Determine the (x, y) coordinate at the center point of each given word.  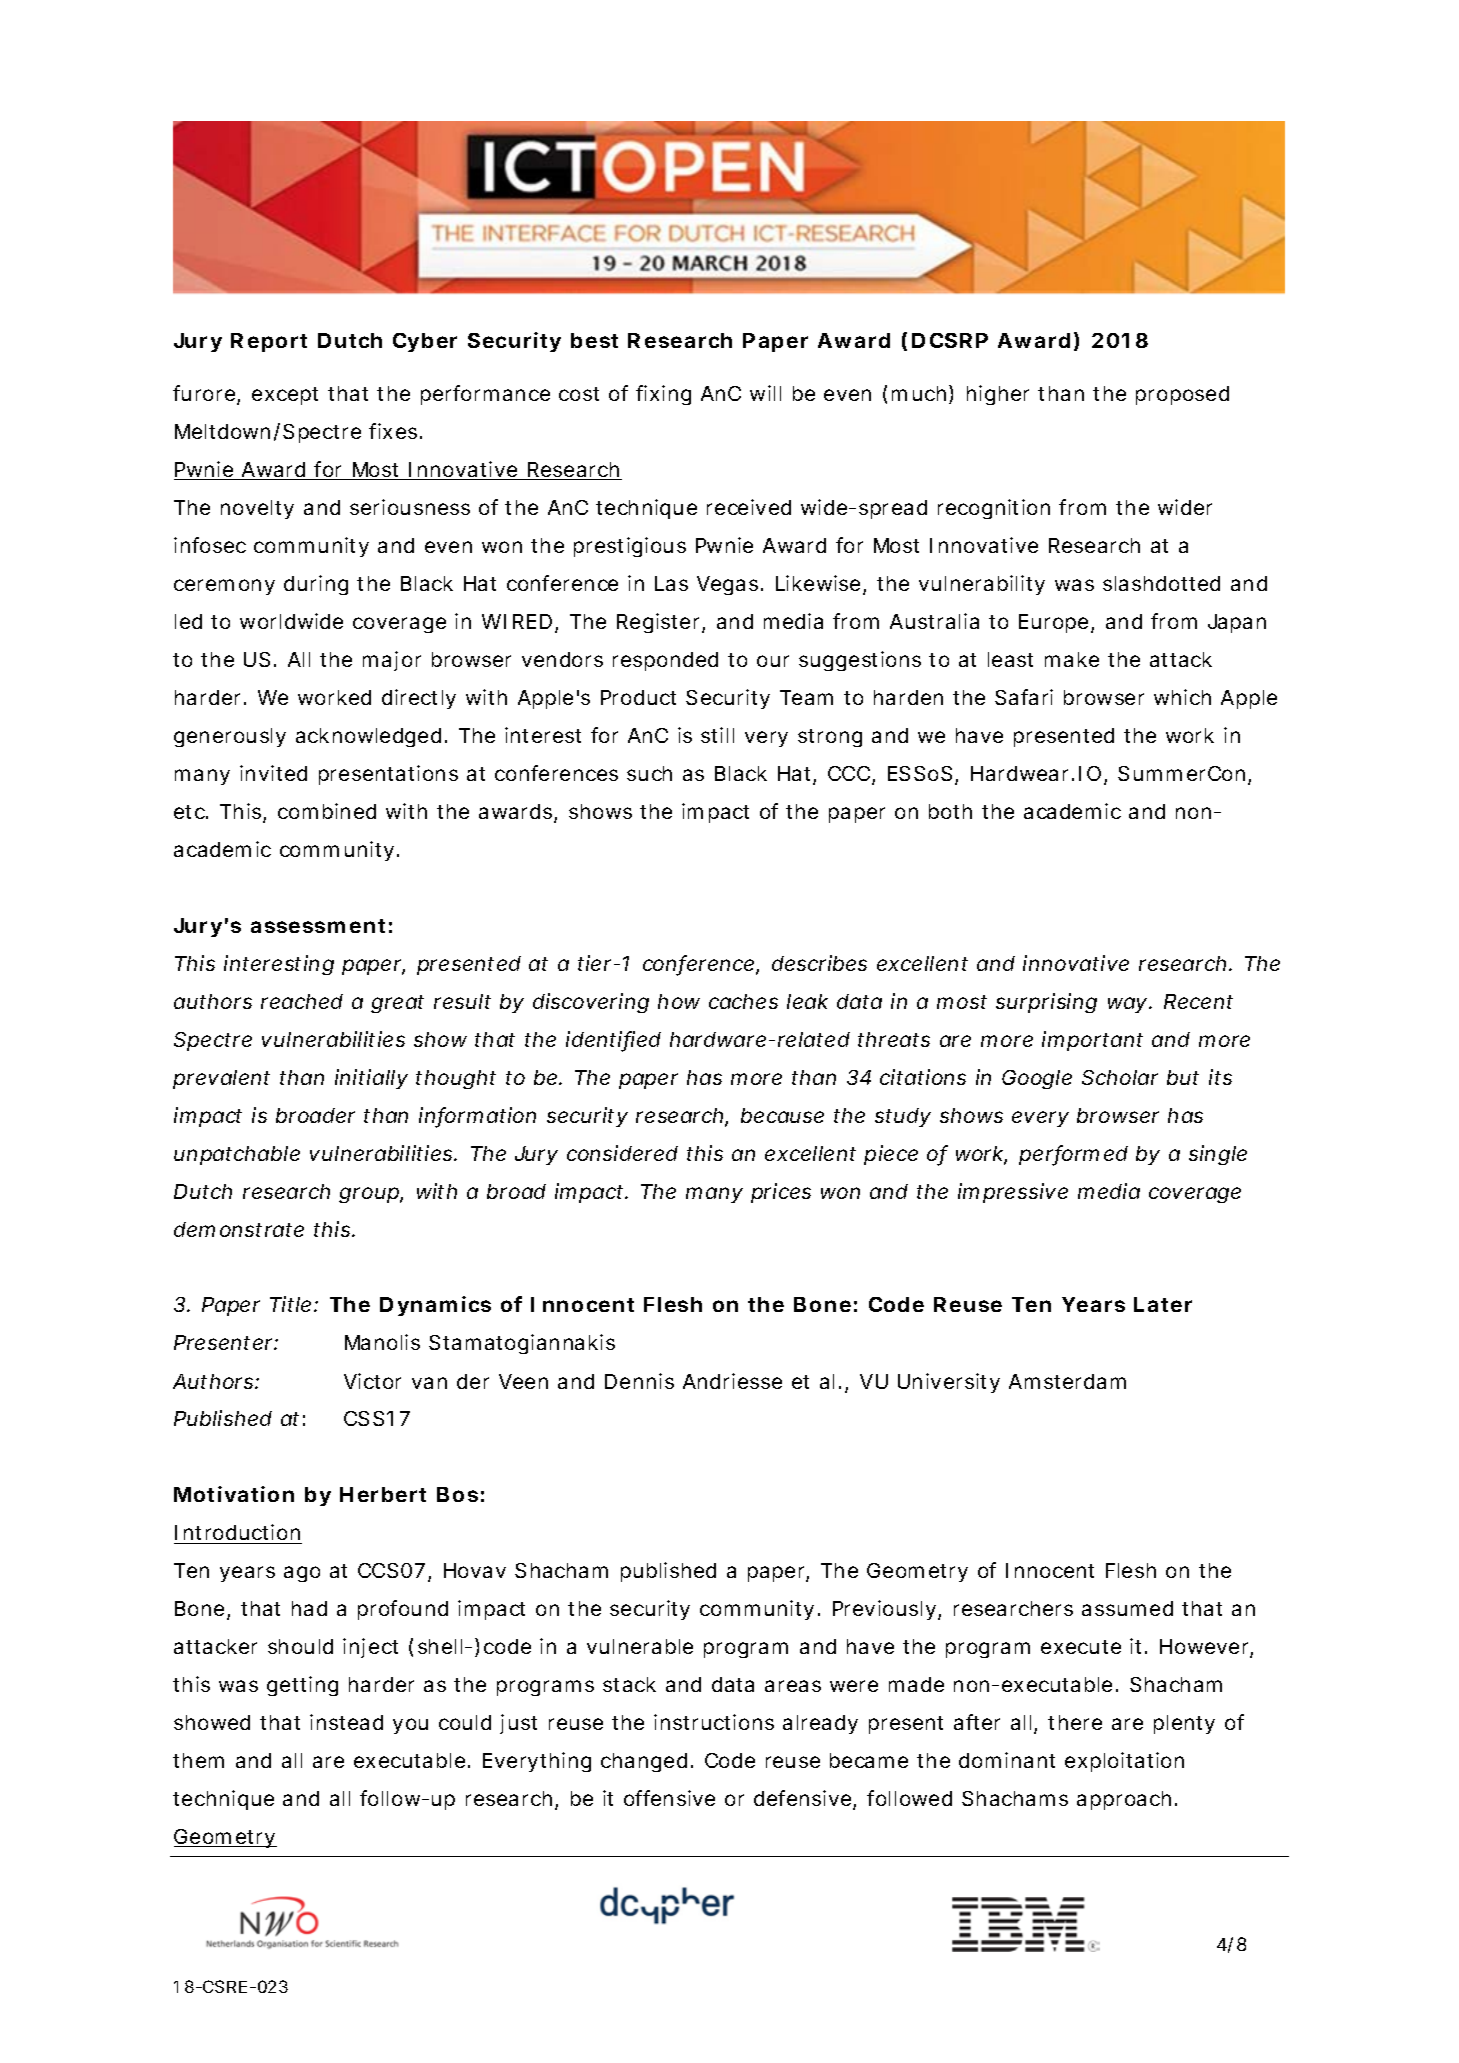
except (285, 396)
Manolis (382, 1342)
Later (1163, 1304)
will (765, 393)
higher (998, 395)
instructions (714, 1722)
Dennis (639, 1381)
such (649, 773)
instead (346, 1722)
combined (327, 811)
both (950, 811)
